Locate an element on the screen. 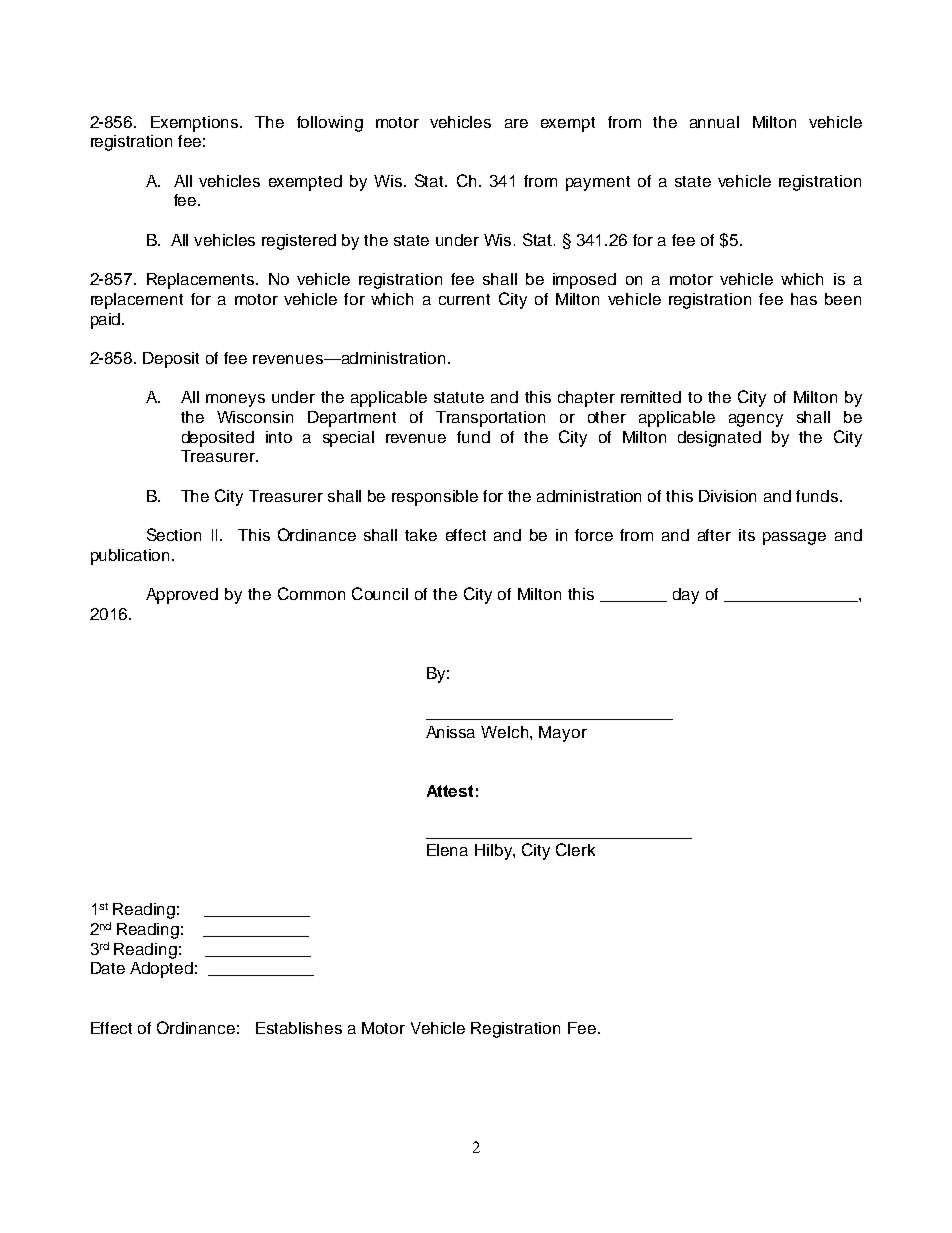 This screenshot has width=952, height=1233. Clerk is located at coordinates (575, 849).
